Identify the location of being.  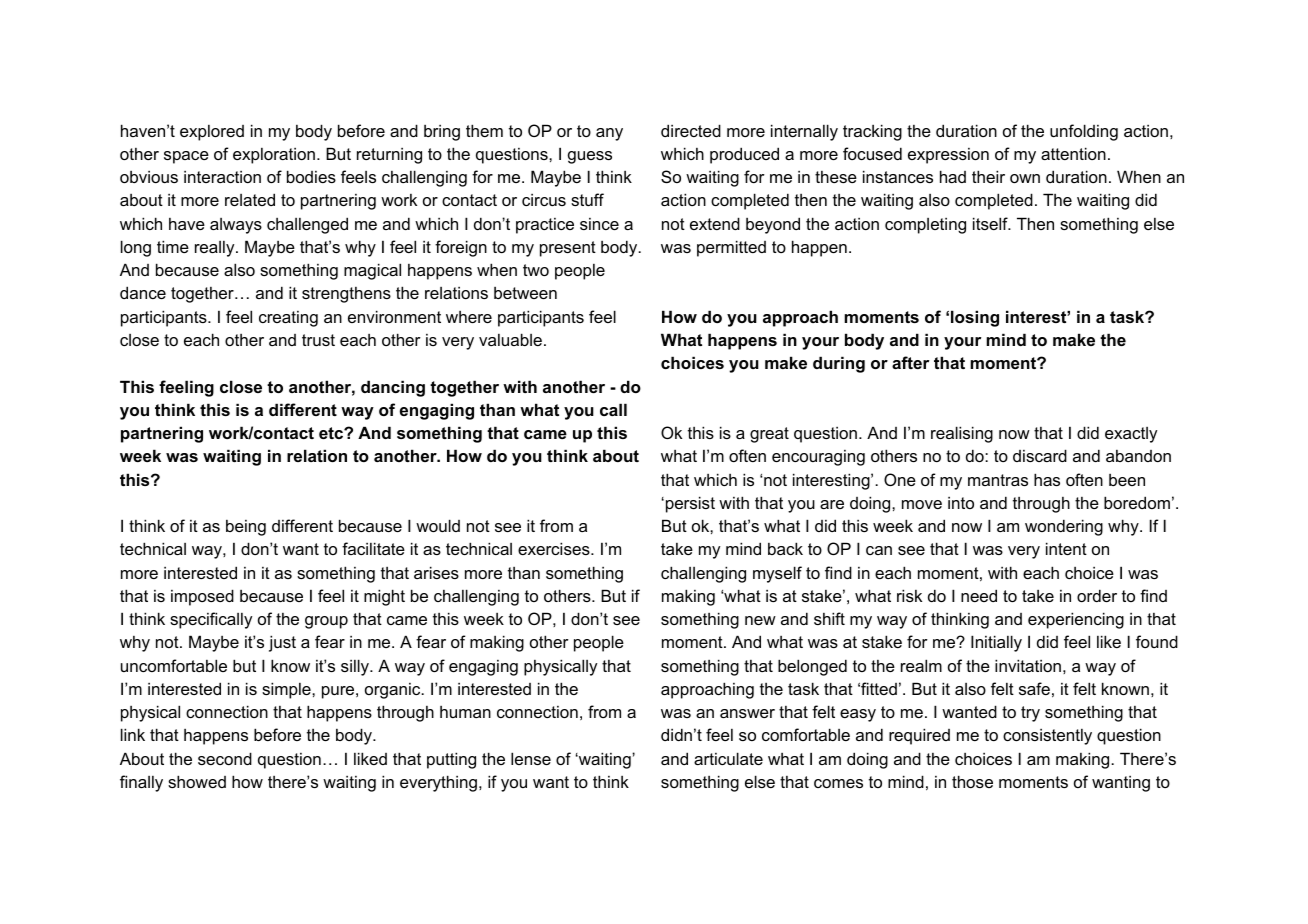
(246, 528).
